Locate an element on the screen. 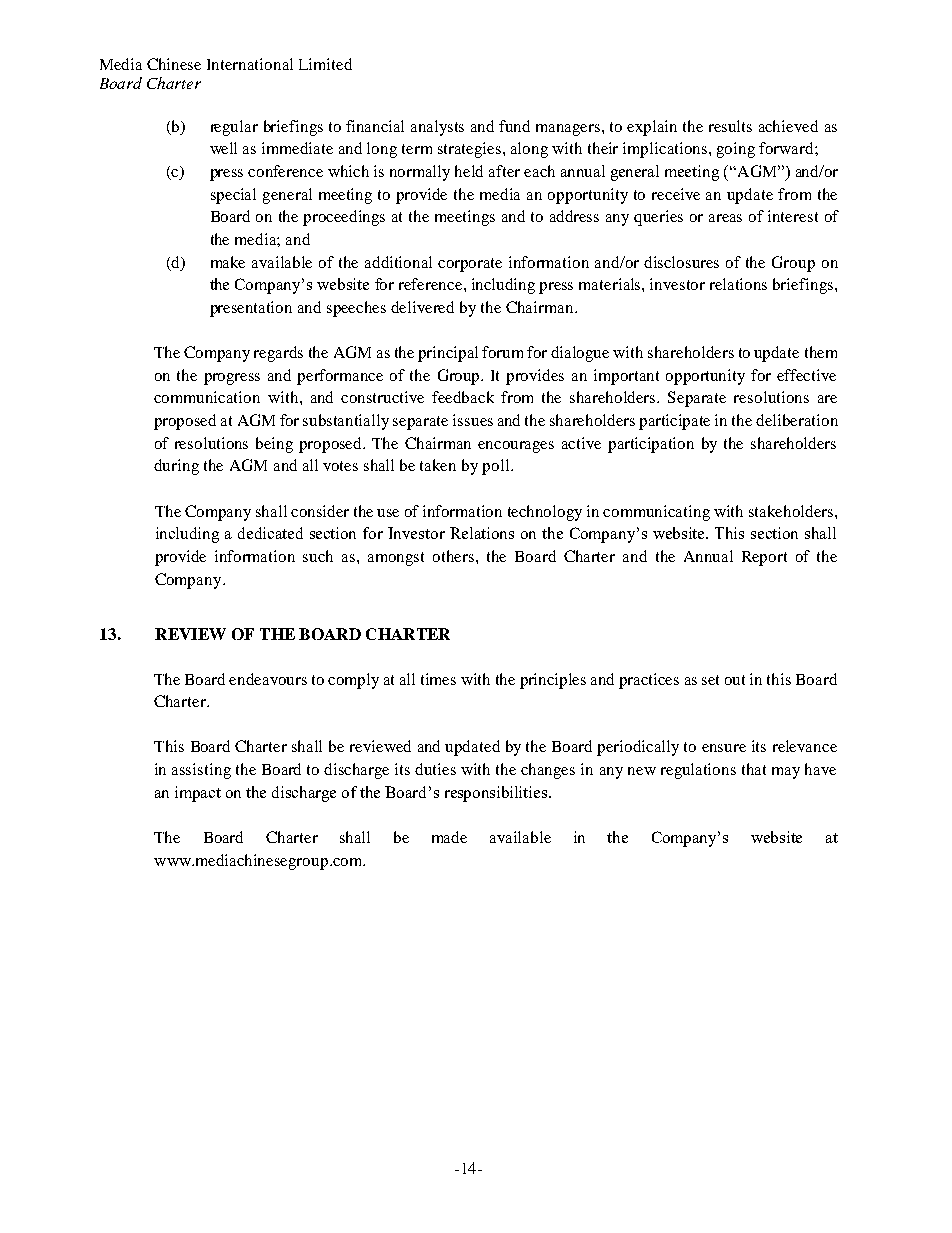 Image resolution: width=952 pixels, height=1233 pixels. out is located at coordinates (735, 680).
